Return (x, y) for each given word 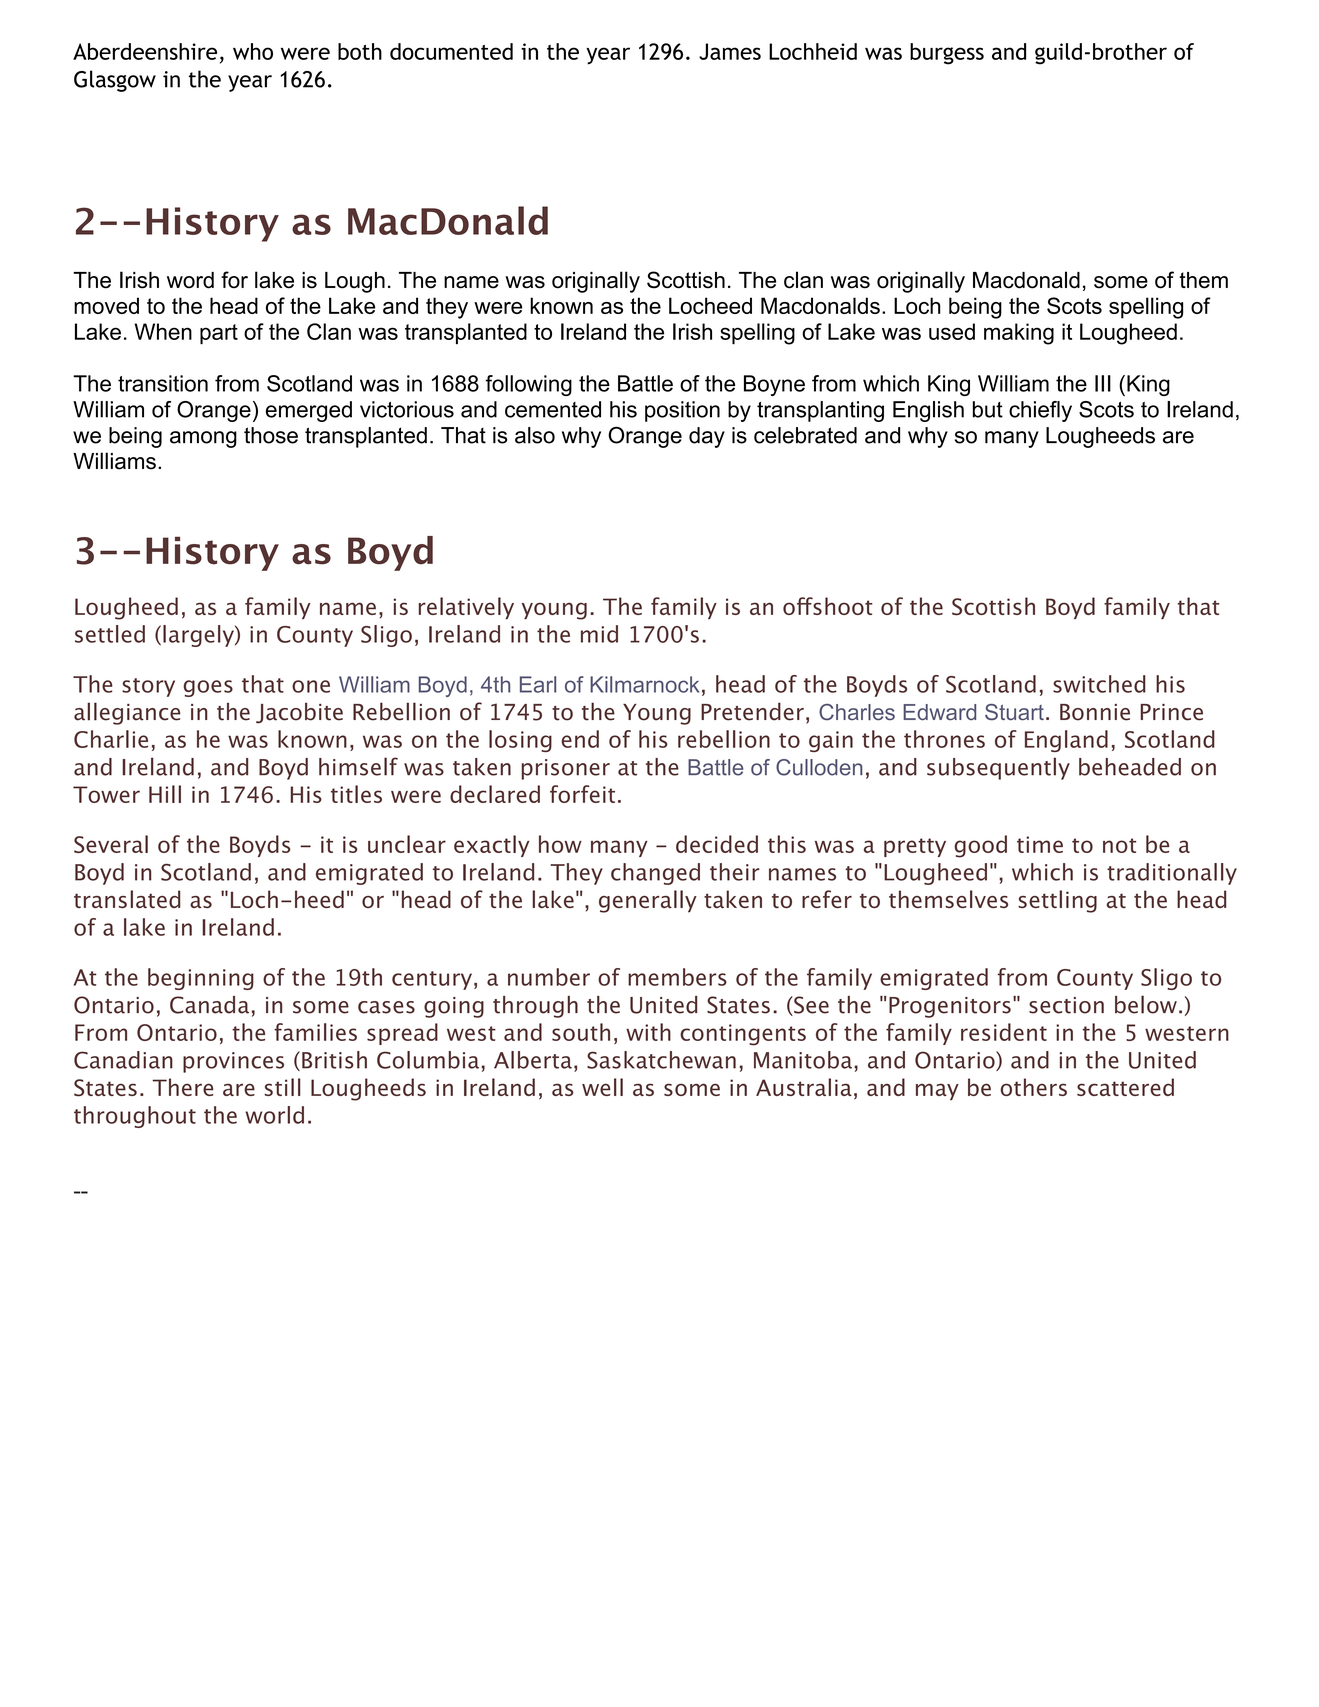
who (253, 51)
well (602, 1087)
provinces (233, 1062)
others (1034, 1087)
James (730, 51)
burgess (947, 54)
